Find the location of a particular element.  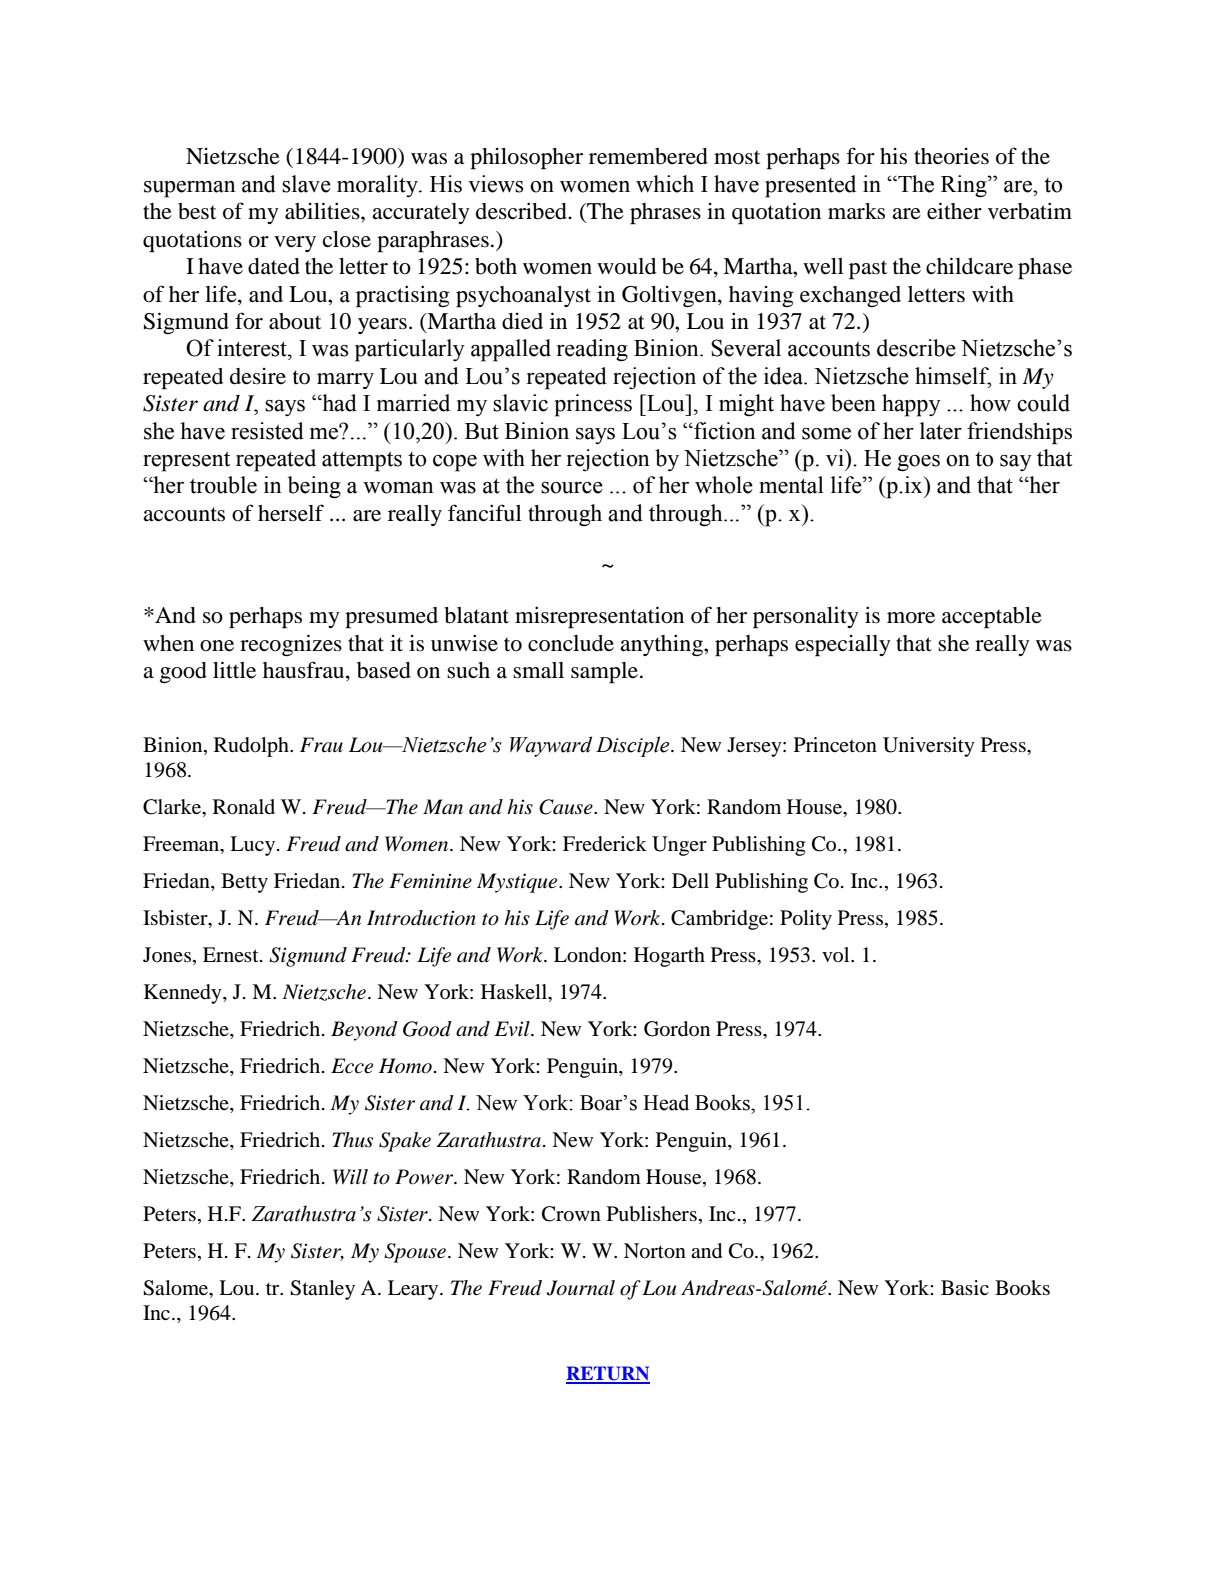

which is located at coordinates (665, 184).
